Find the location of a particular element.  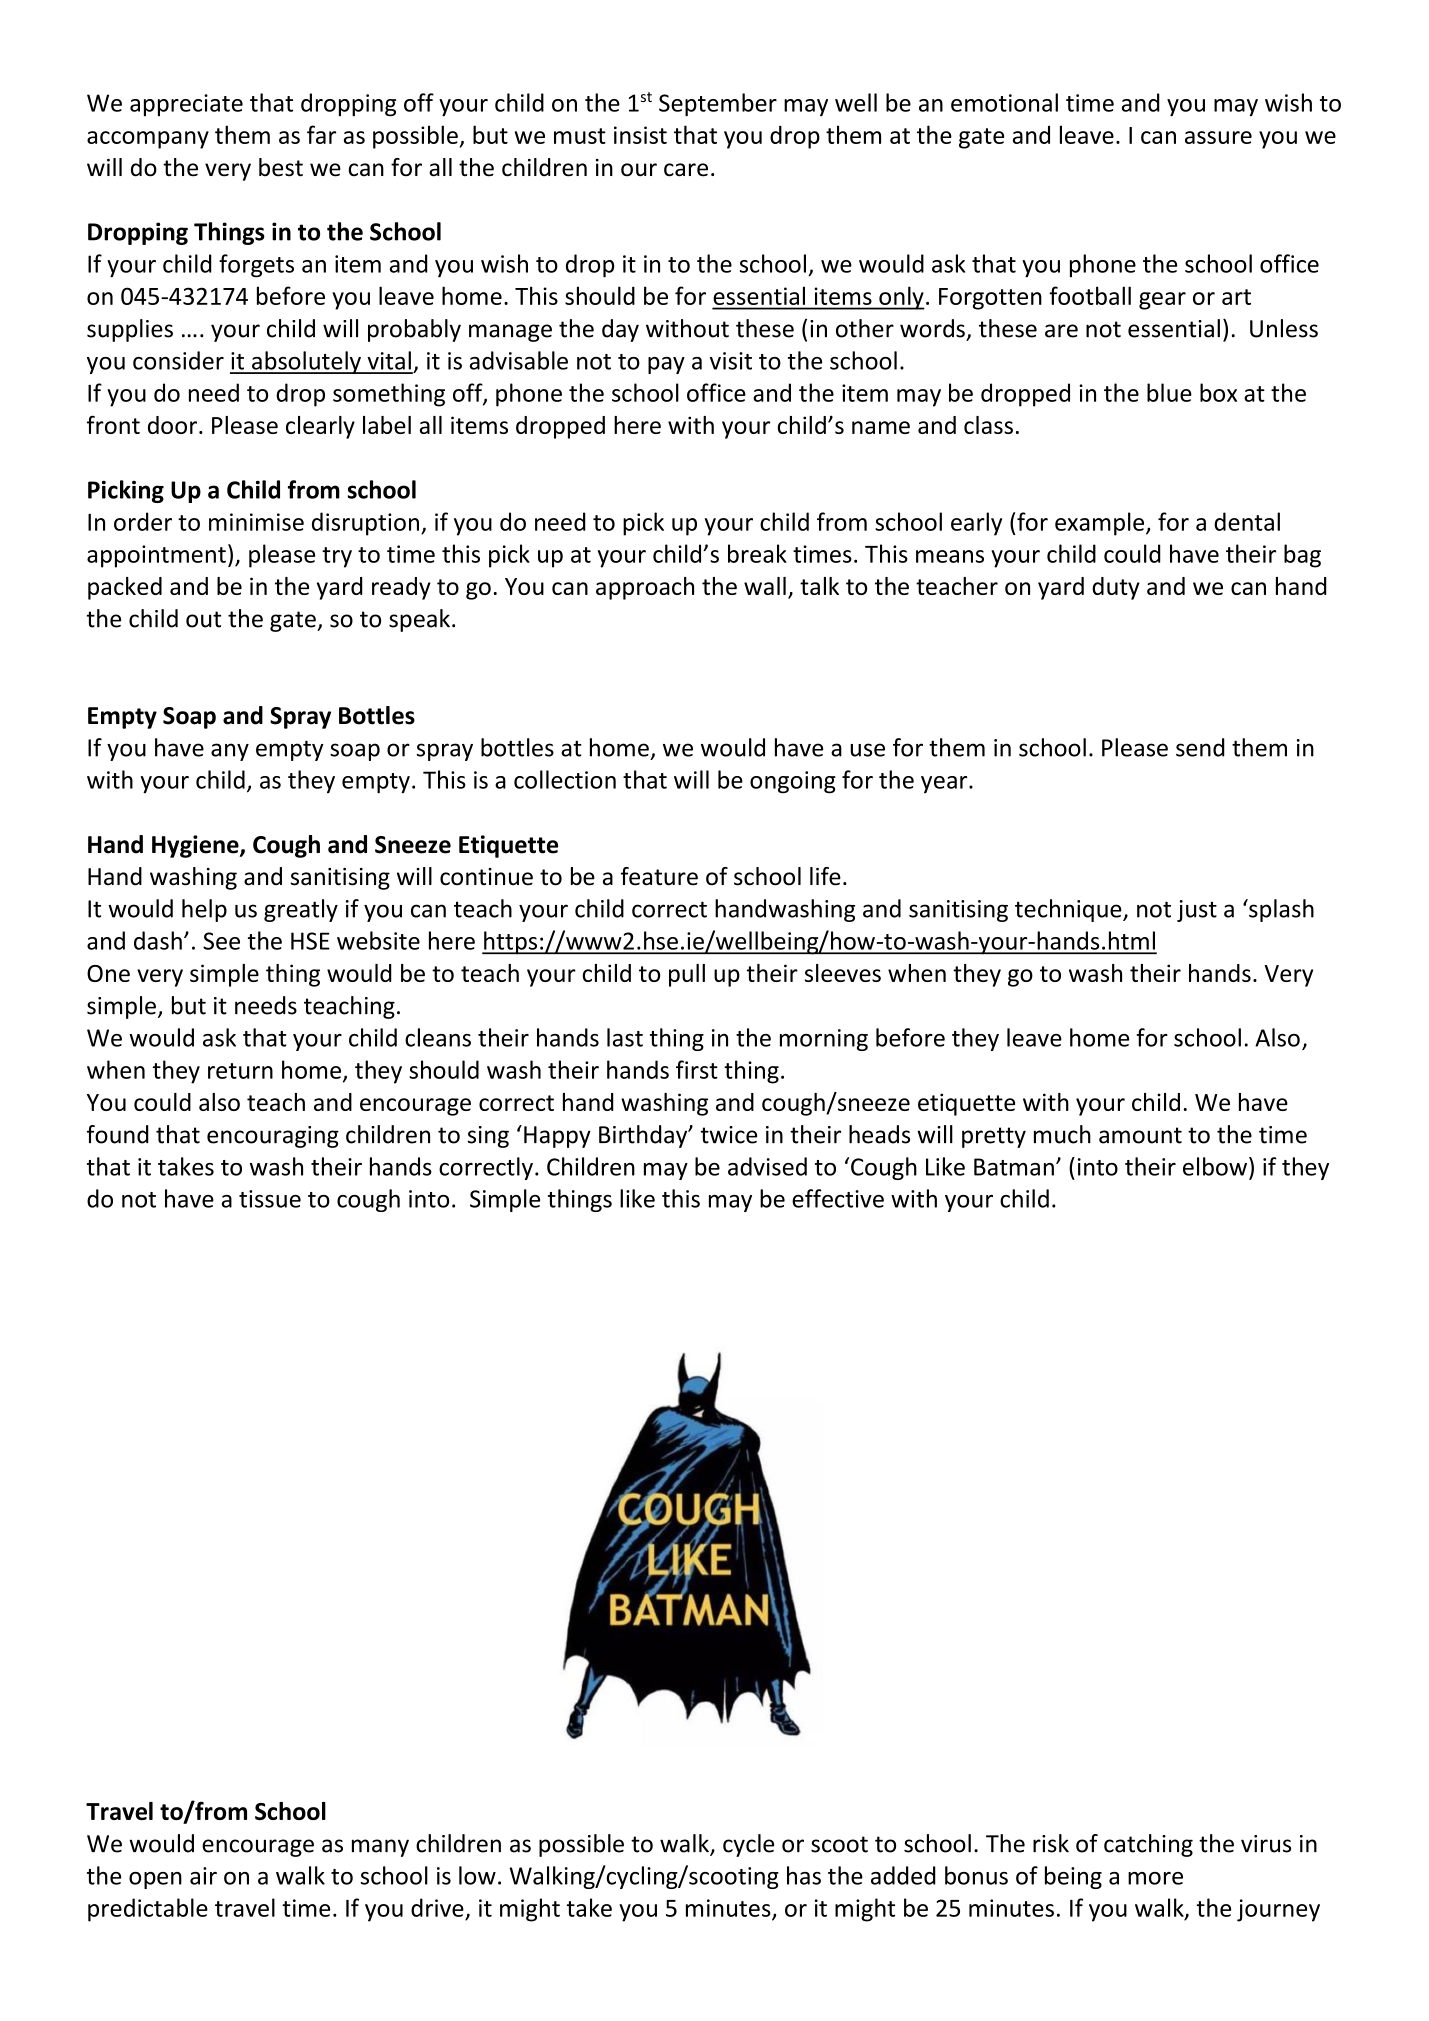

cycle is located at coordinates (748, 1845).
